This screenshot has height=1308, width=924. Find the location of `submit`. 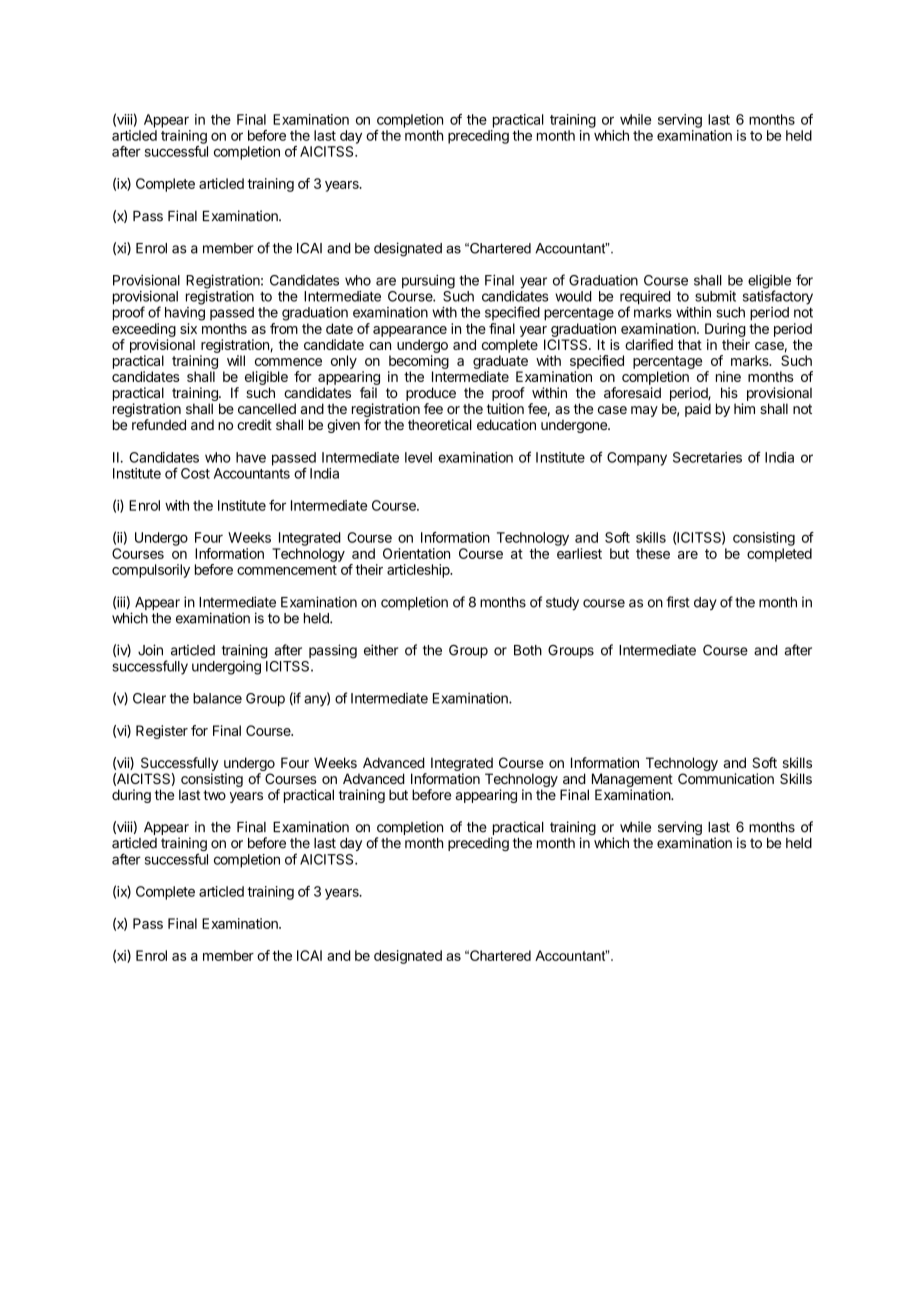

submit is located at coordinates (715, 296).
